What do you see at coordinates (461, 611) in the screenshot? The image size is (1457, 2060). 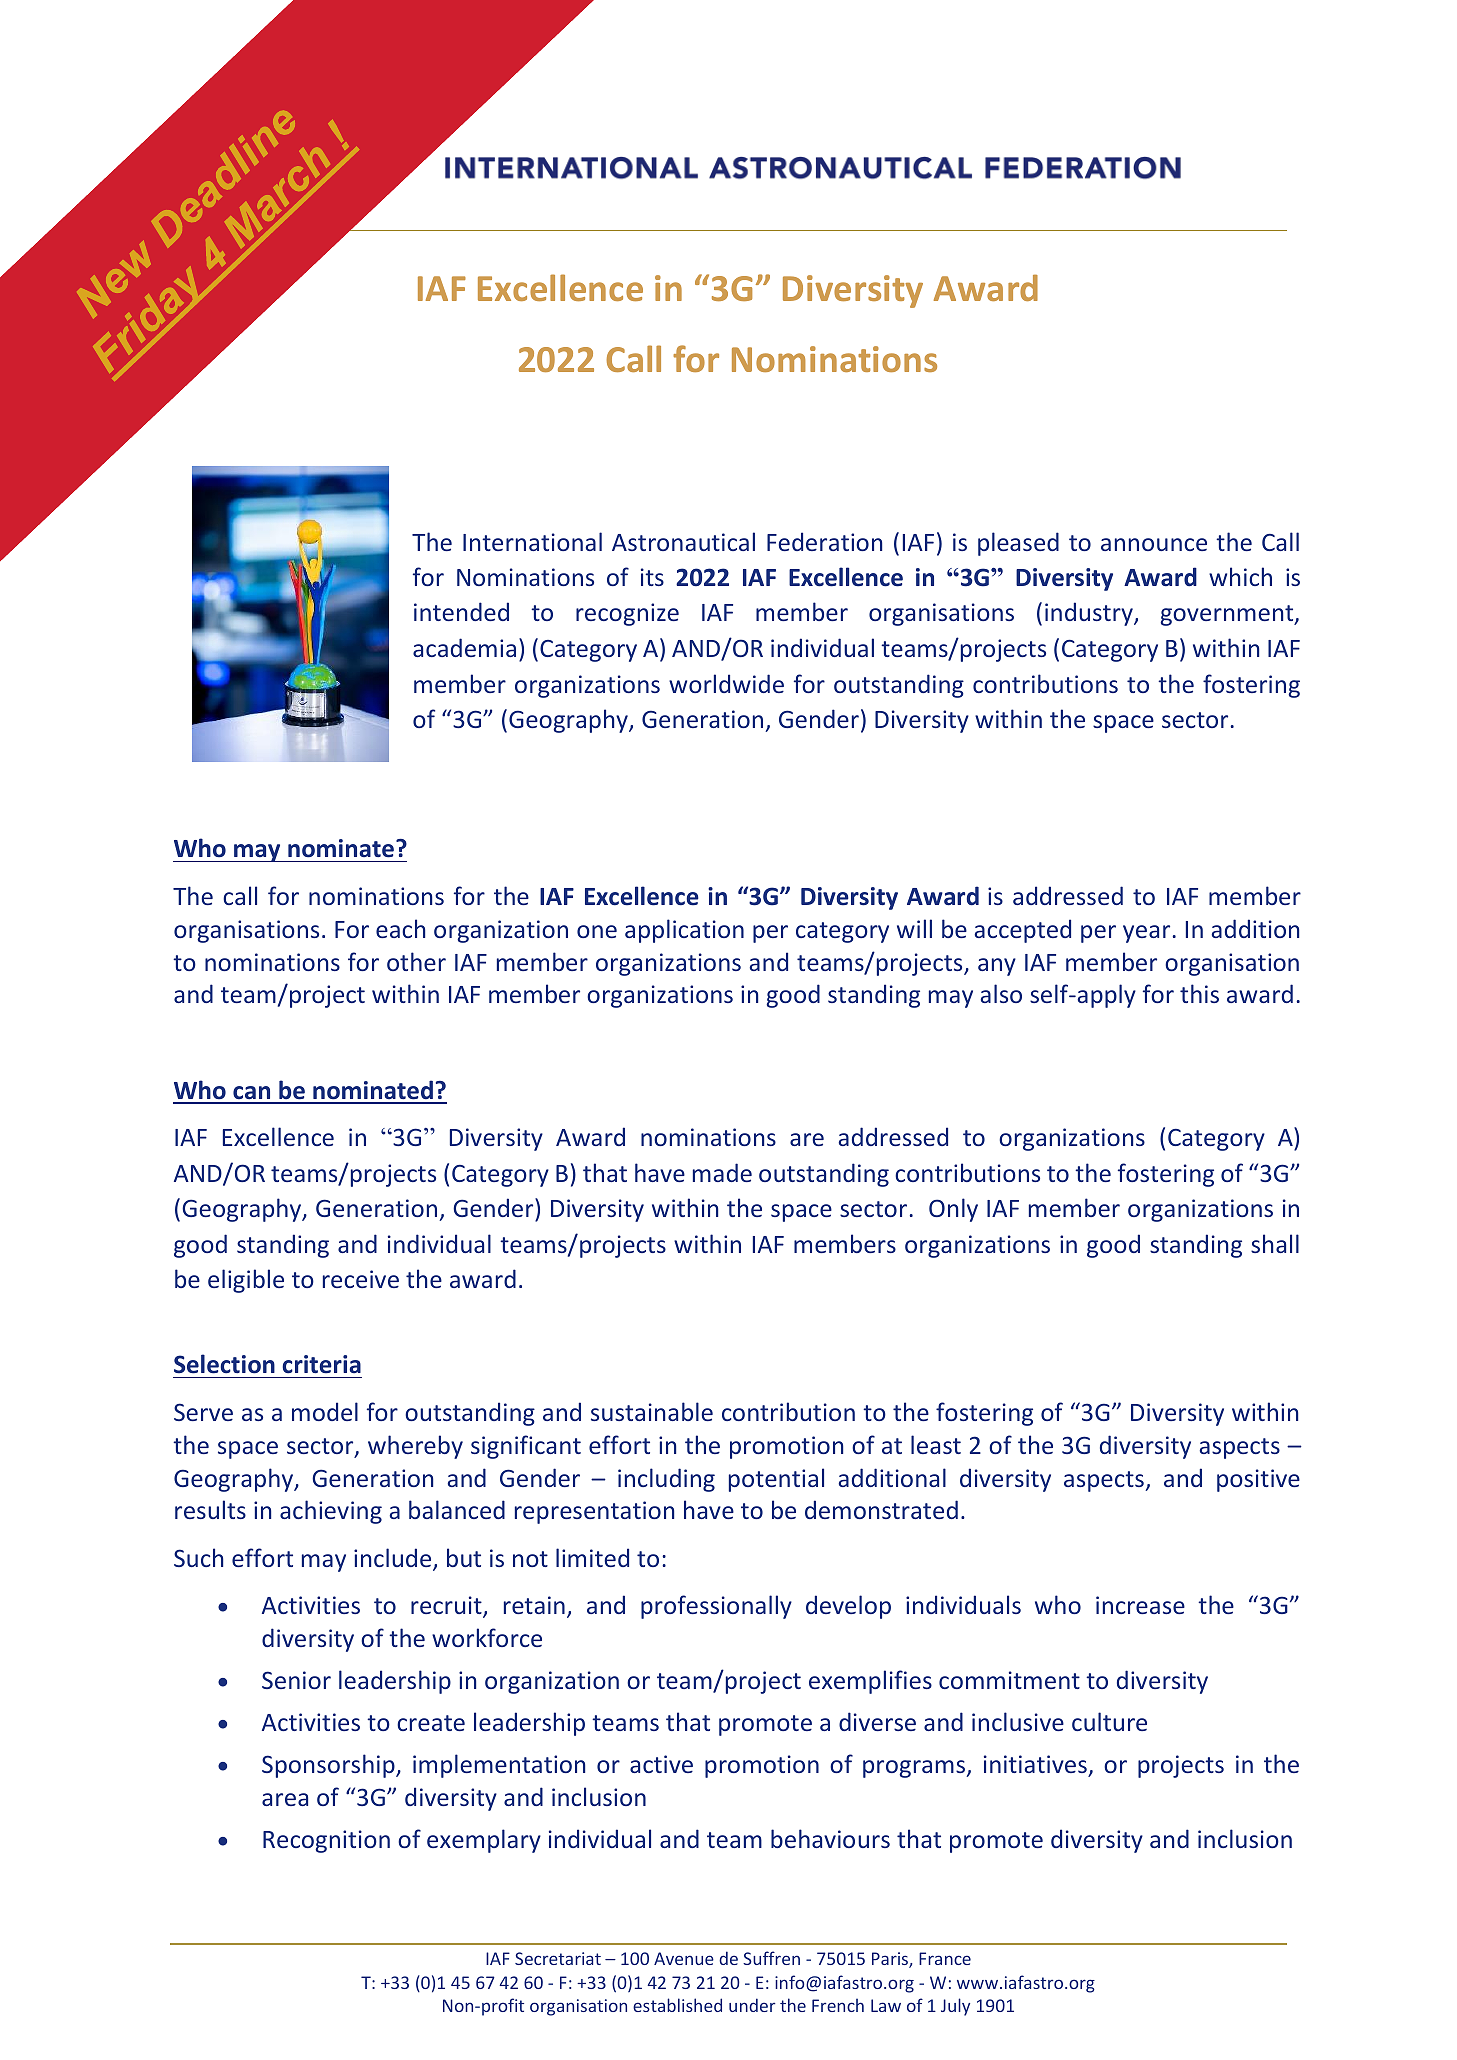 I see `intended` at bounding box center [461, 611].
